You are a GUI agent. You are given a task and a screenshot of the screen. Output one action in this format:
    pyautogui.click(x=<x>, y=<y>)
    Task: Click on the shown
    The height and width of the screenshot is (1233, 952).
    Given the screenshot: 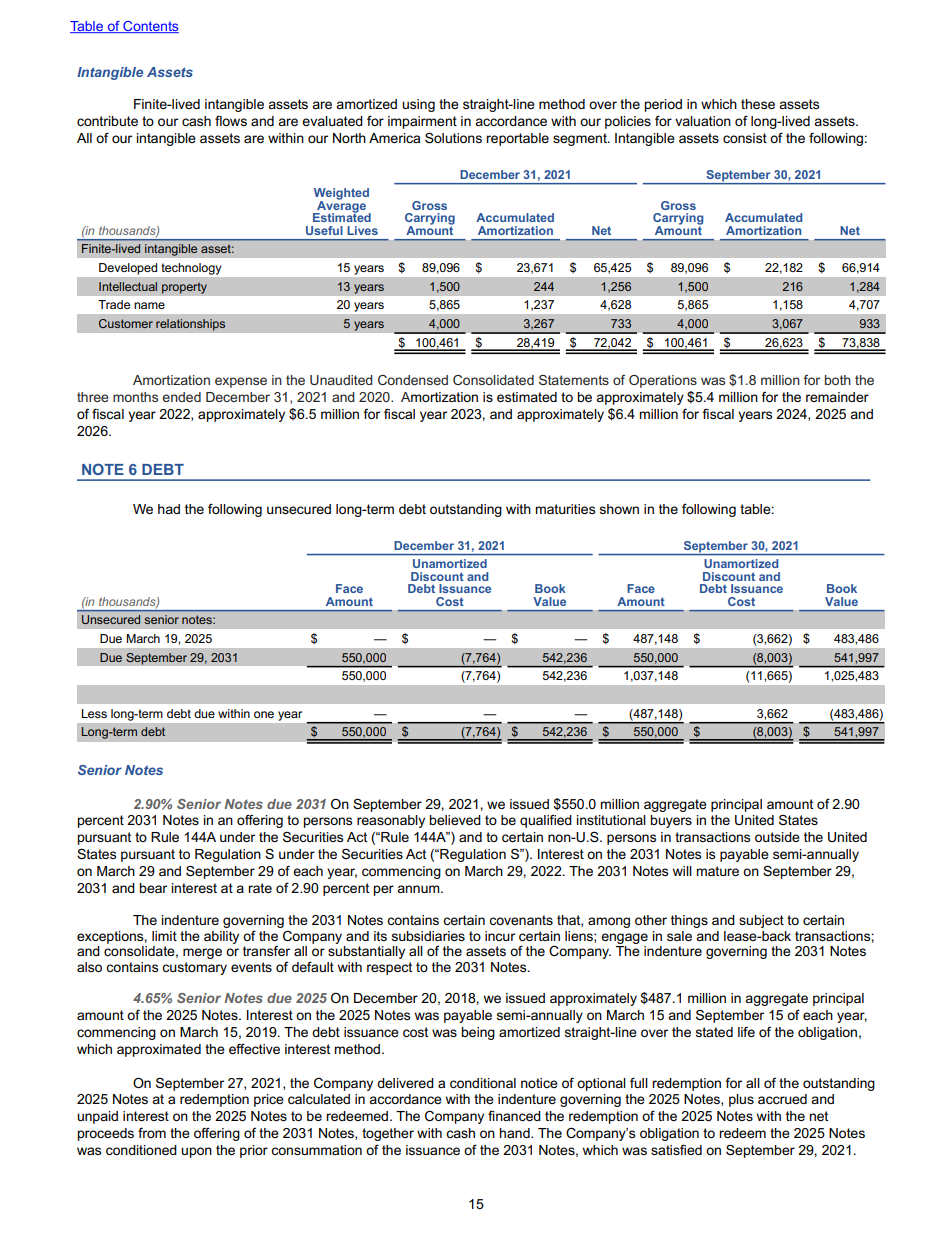 What is the action you would take?
    pyautogui.click(x=619, y=509)
